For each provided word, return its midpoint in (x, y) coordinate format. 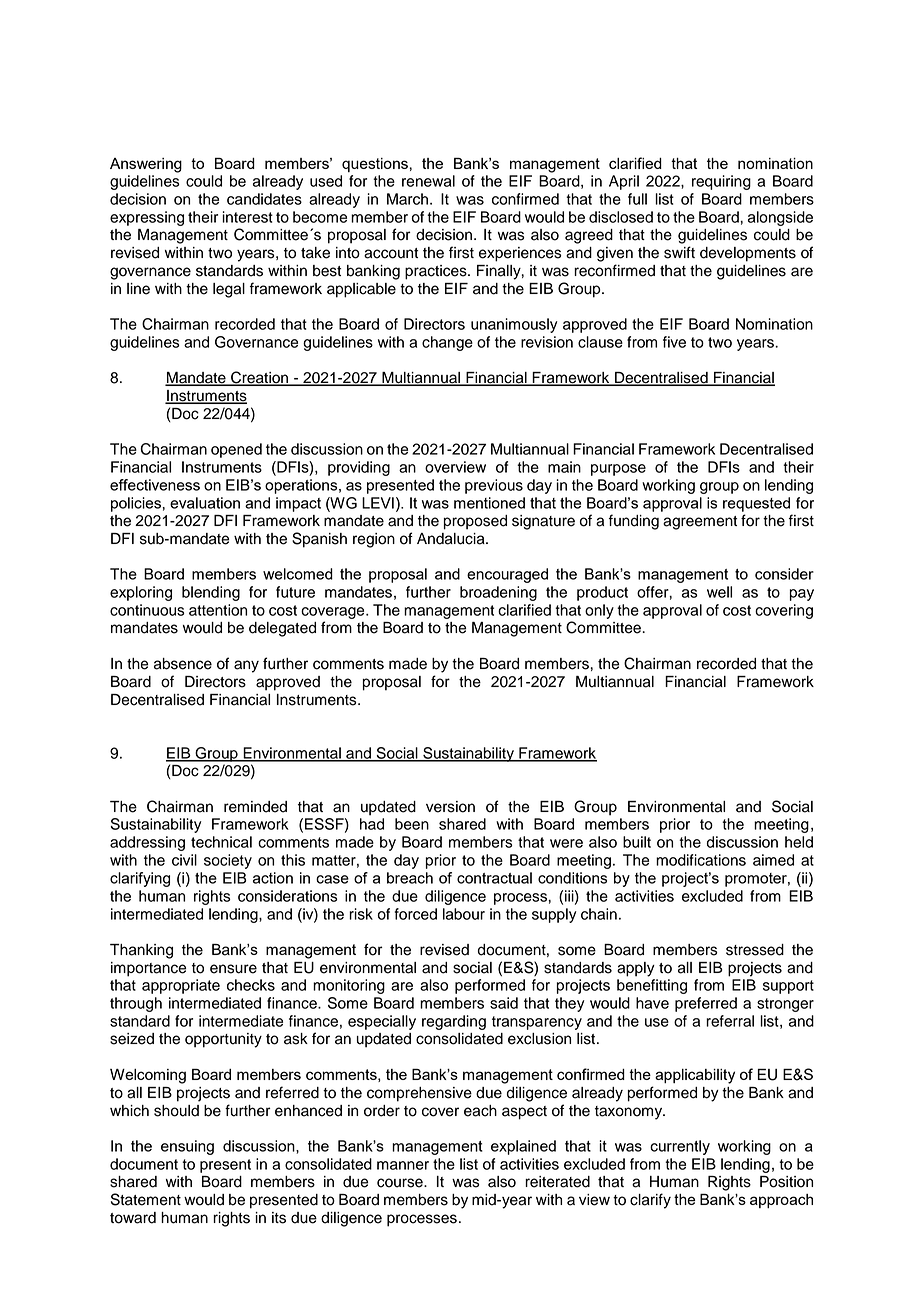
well (719, 592)
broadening (498, 593)
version (450, 807)
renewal (428, 181)
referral (730, 1021)
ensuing (187, 1147)
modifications (701, 860)
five (674, 342)
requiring (721, 182)
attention (218, 610)
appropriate (181, 986)
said (504, 1003)
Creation (260, 378)
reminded (255, 807)
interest (247, 217)
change (447, 343)
